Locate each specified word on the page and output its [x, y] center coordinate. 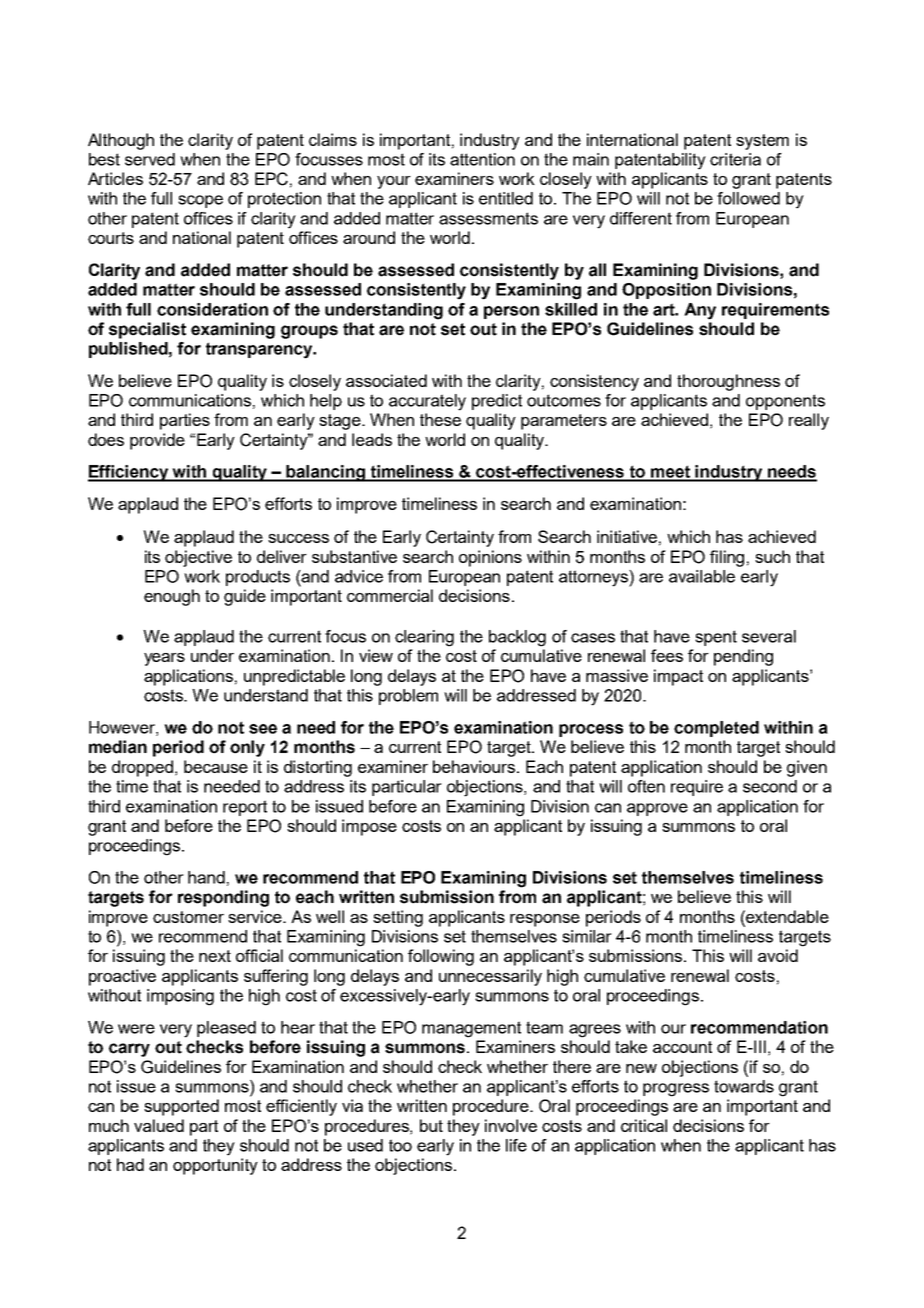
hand [206, 877]
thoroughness [728, 382]
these [440, 419]
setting [398, 918]
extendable [786, 916]
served [150, 159]
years [164, 659]
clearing [424, 638]
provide [157, 441]
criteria [735, 159]
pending [743, 657]
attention [482, 159]
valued [159, 1125]
